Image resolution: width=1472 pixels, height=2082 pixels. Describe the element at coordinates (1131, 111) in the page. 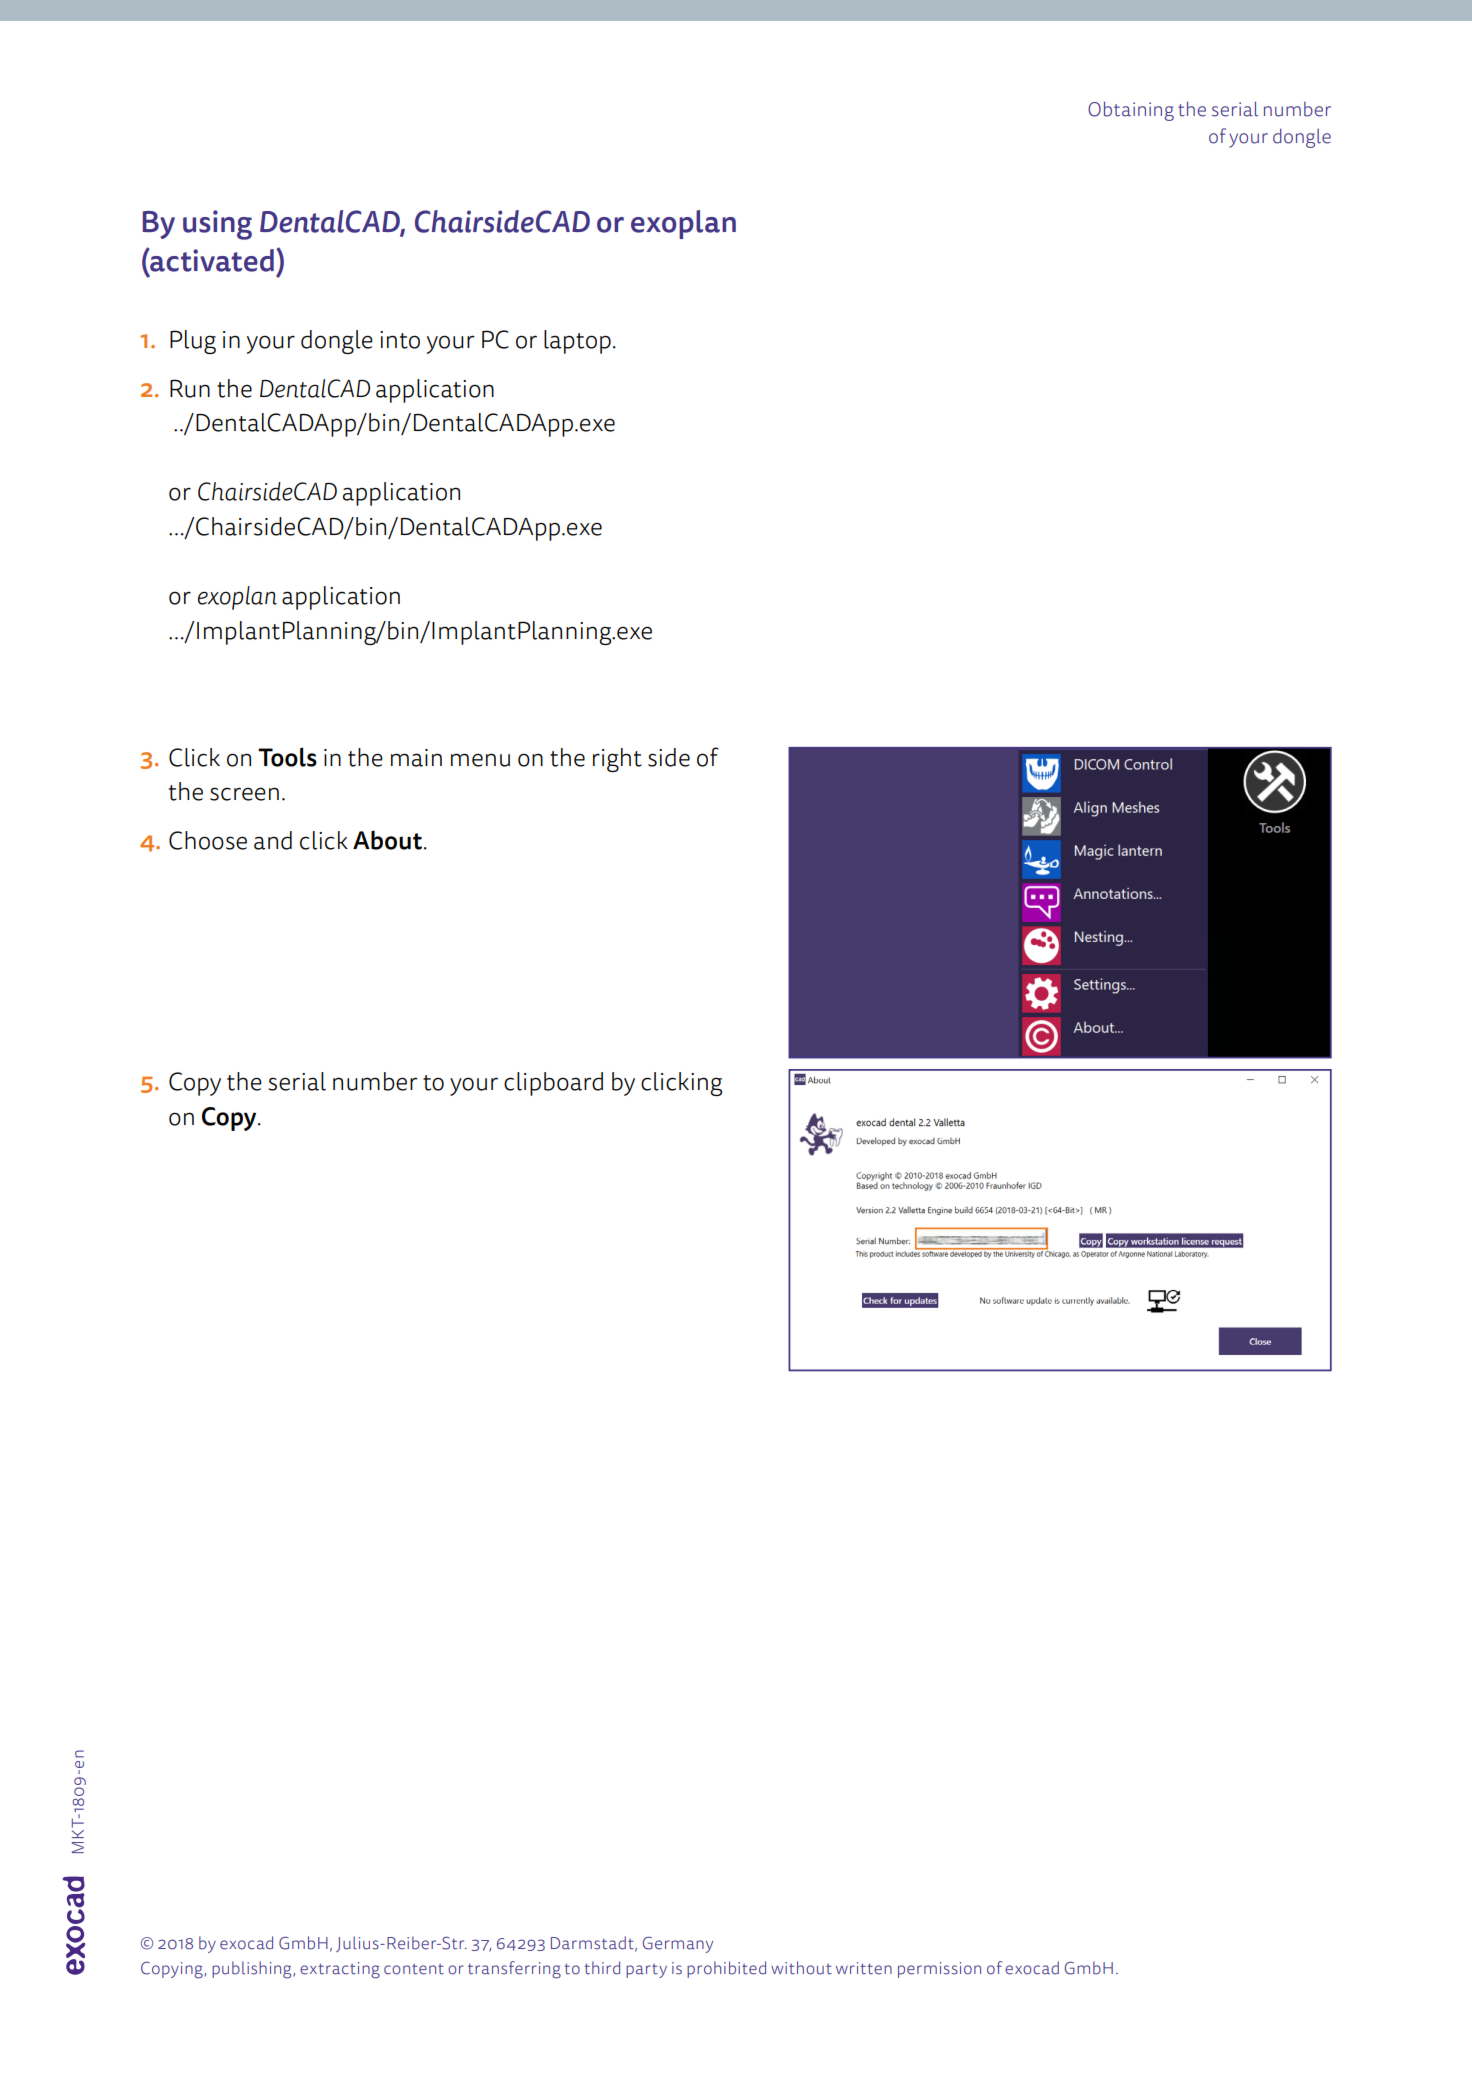

I see `Obtaining` at that location.
